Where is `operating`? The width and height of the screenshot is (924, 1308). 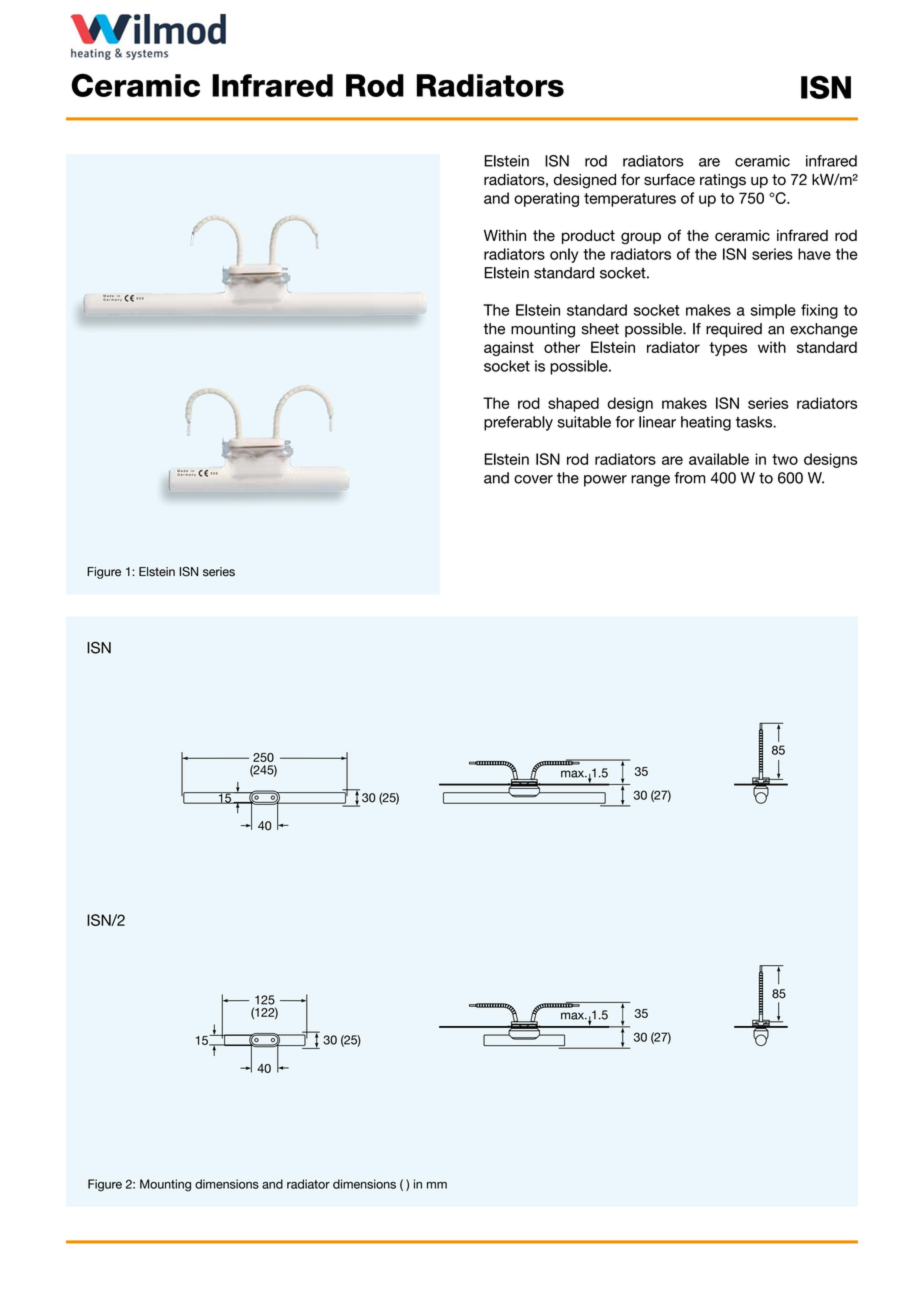 operating is located at coordinates (546, 199).
